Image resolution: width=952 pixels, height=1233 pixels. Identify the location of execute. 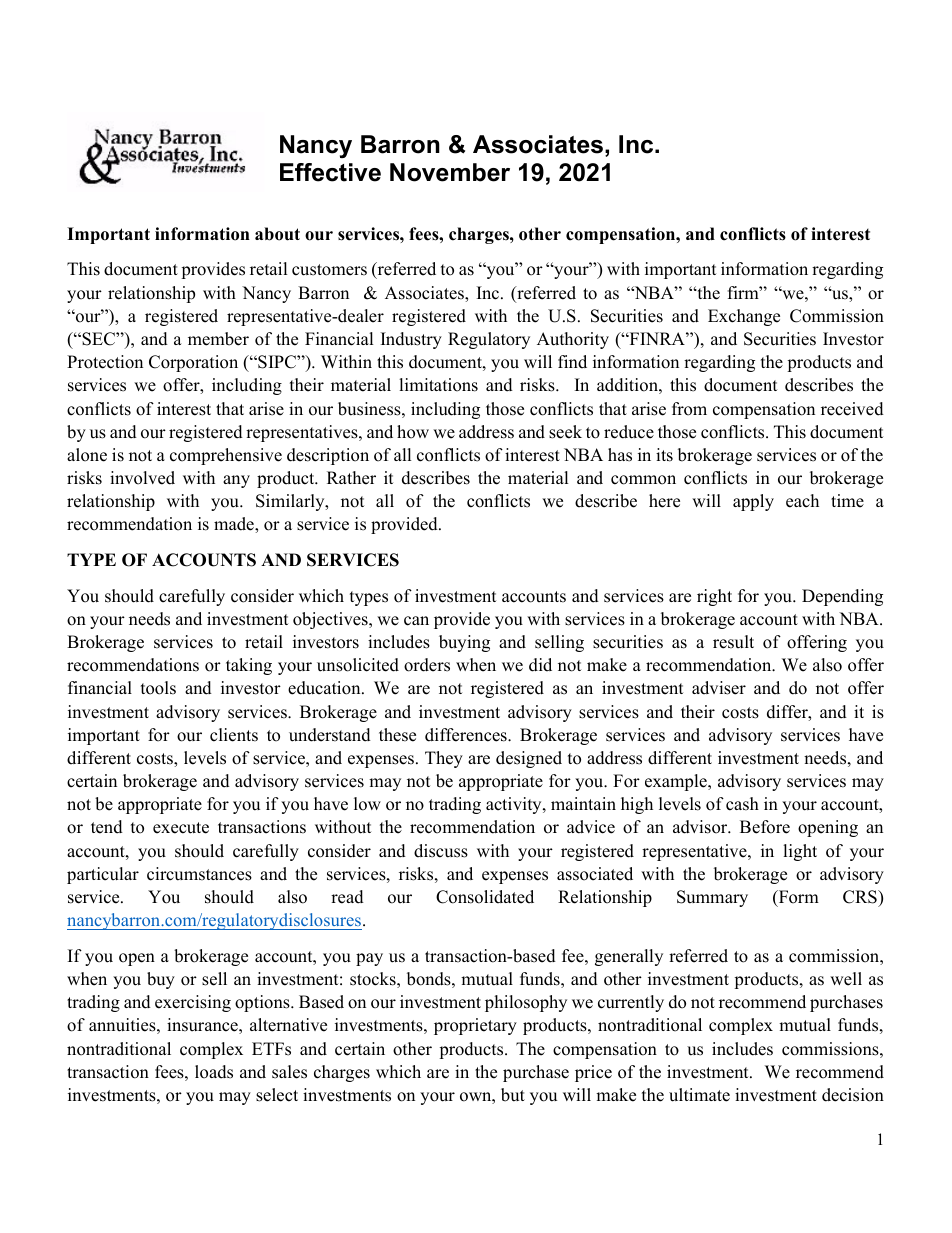
(181, 828).
